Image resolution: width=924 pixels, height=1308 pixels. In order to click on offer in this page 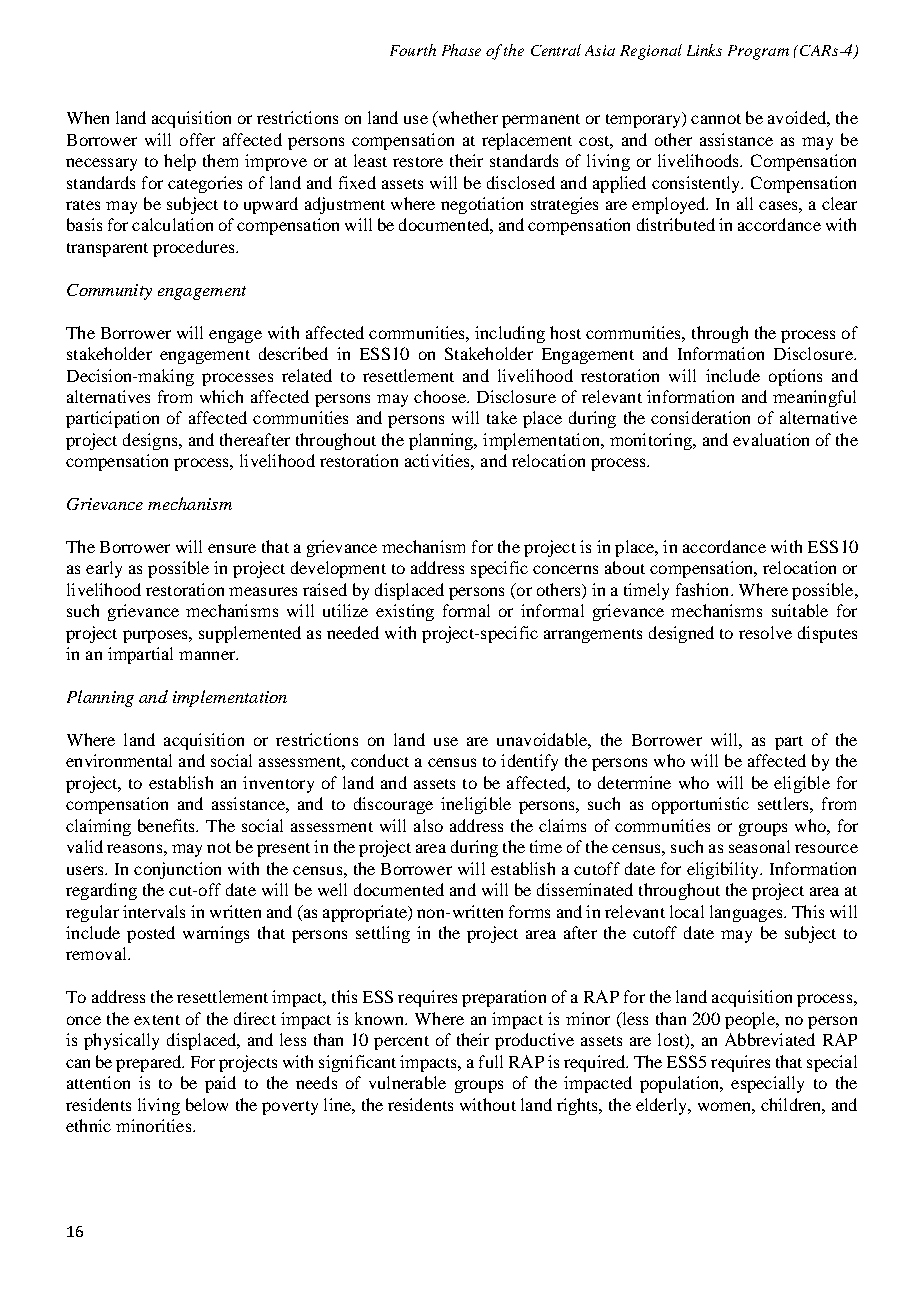, I will do `click(197, 139)`.
